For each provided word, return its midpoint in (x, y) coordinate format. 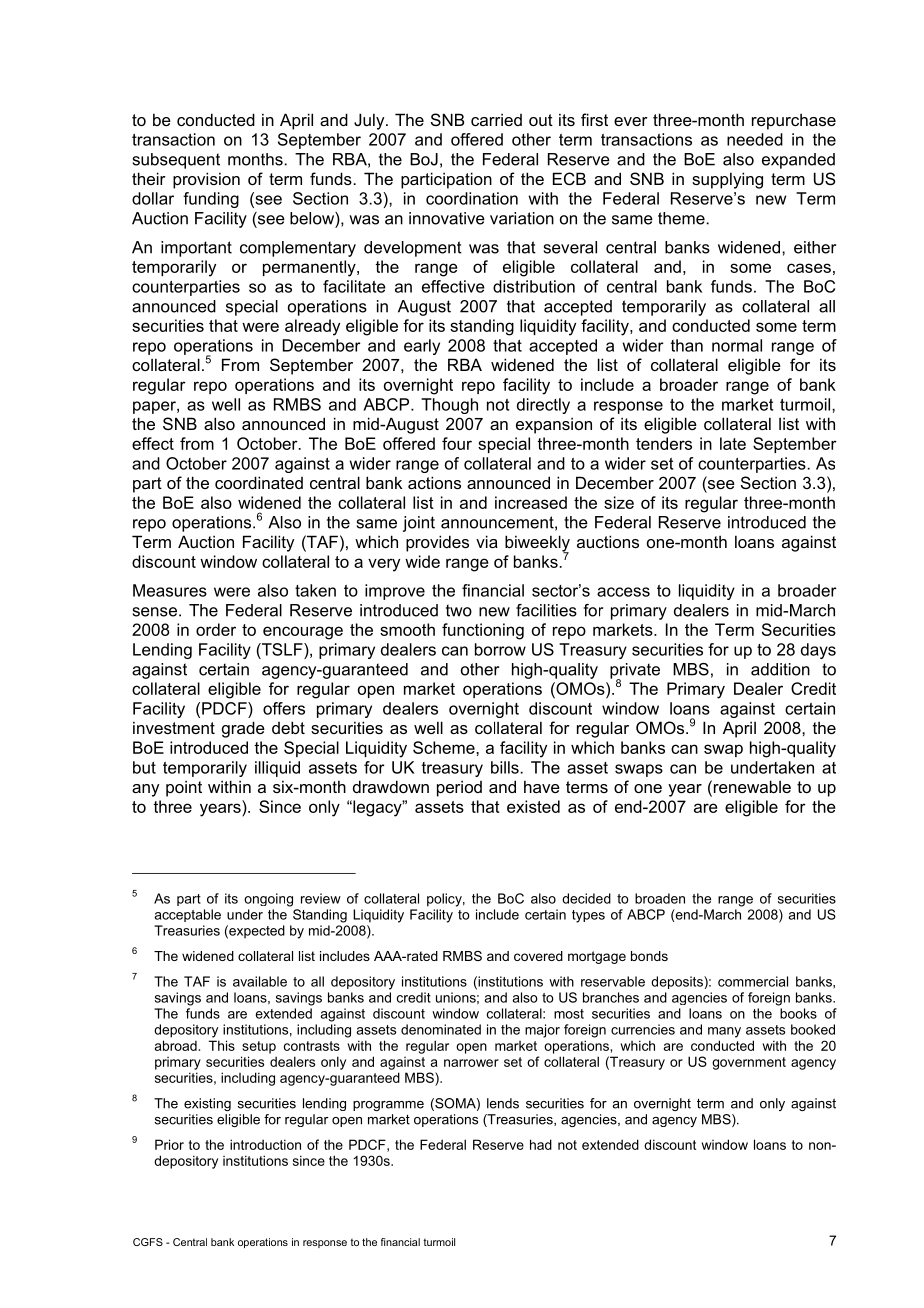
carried (496, 119)
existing (207, 1104)
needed (755, 139)
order (216, 629)
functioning (483, 631)
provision (206, 180)
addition (780, 669)
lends (503, 1103)
